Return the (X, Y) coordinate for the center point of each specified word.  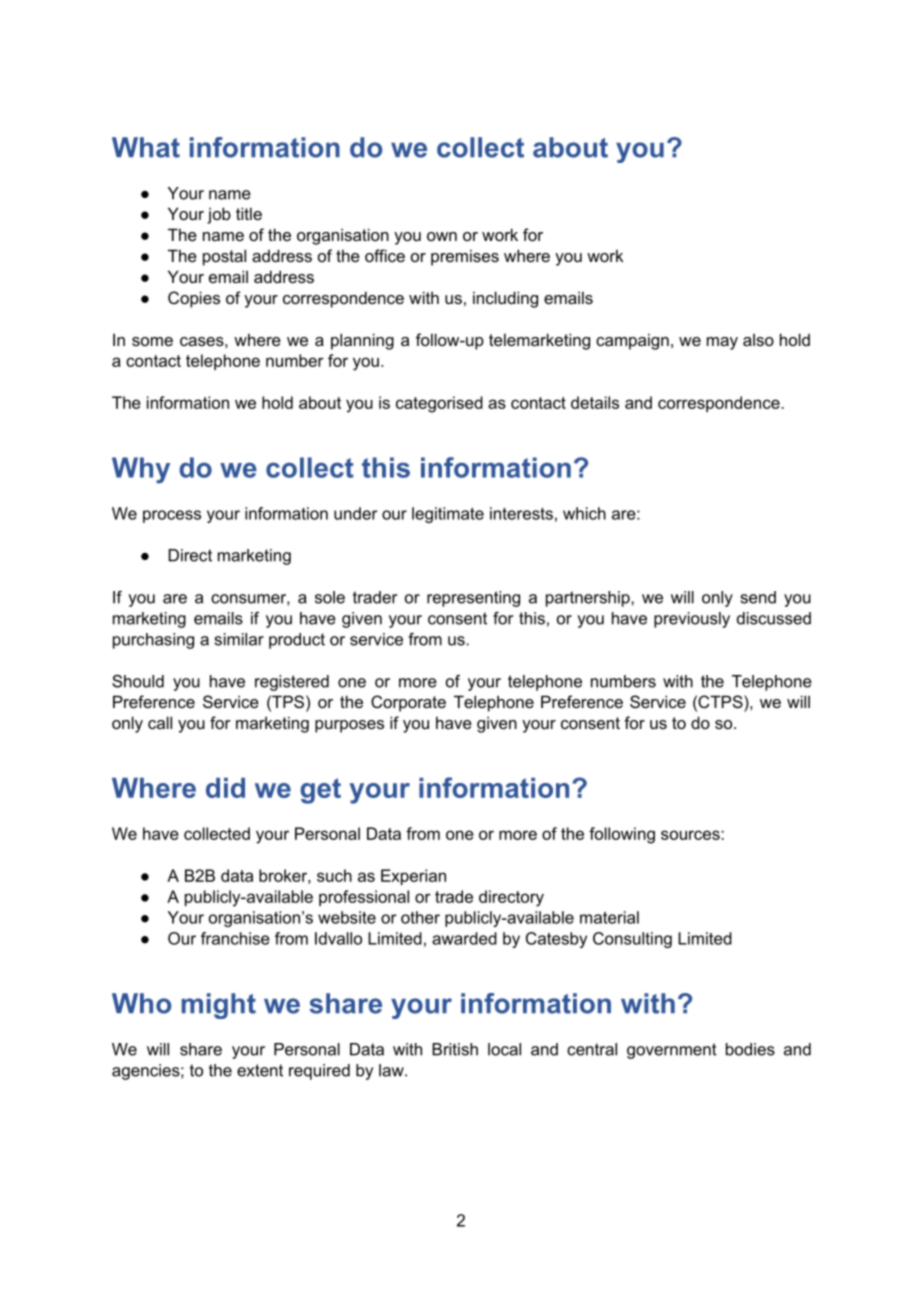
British (455, 1049)
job (219, 215)
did (225, 788)
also (758, 340)
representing (473, 599)
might (219, 1006)
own (442, 236)
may (722, 343)
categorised (439, 404)
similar (239, 639)
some (152, 341)
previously (692, 620)
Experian (413, 877)
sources (691, 835)
